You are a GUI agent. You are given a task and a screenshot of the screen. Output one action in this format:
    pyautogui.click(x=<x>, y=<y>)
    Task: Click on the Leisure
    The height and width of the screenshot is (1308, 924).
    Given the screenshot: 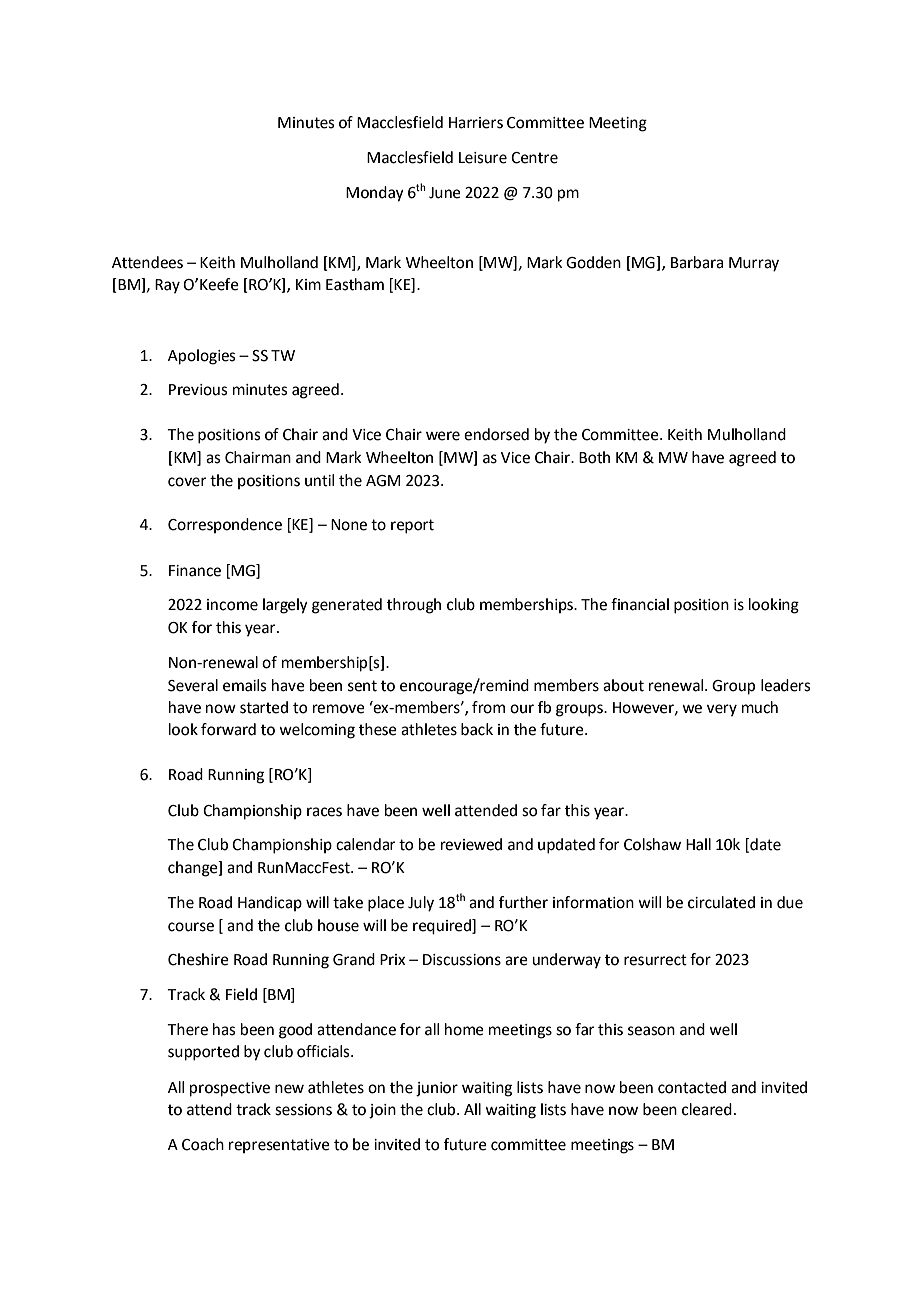 What is the action you would take?
    pyautogui.click(x=483, y=158)
